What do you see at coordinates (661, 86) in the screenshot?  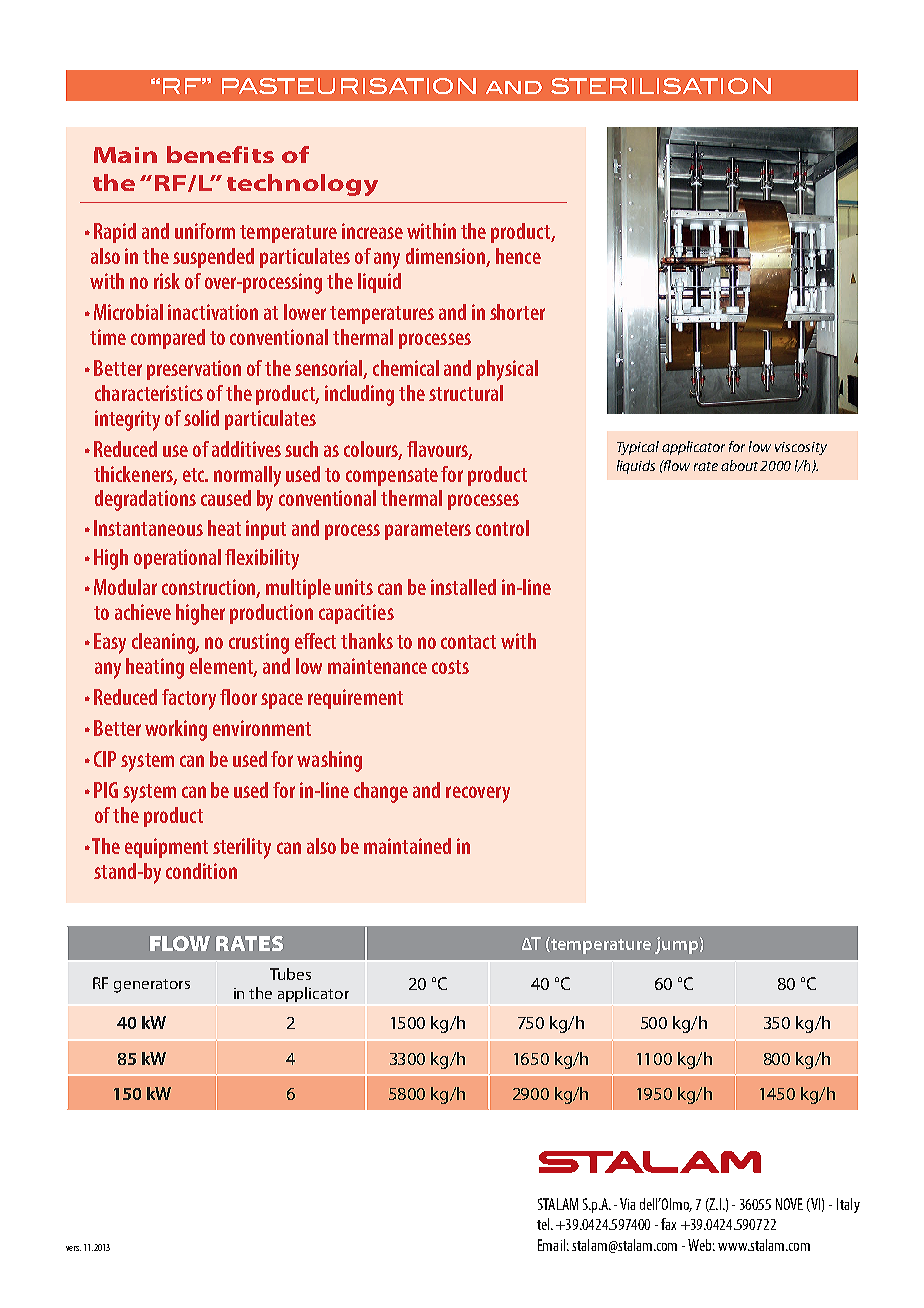 I see `STERILISATION` at bounding box center [661, 86].
